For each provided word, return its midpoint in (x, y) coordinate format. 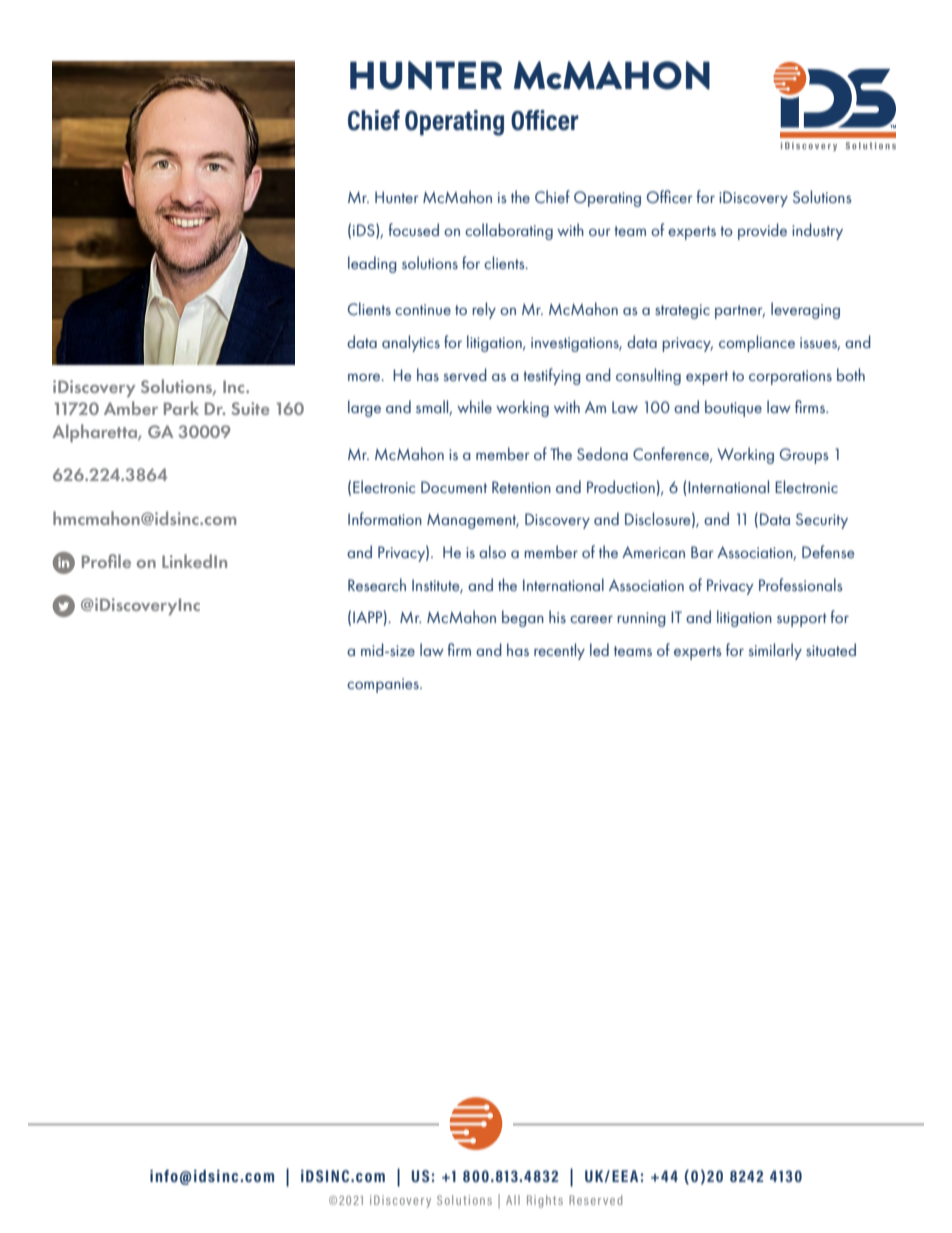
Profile (106, 561)
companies (384, 685)
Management (473, 521)
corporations (790, 377)
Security (822, 521)
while (474, 406)
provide (762, 231)
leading (372, 264)
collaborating (509, 231)
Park (181, 408)
